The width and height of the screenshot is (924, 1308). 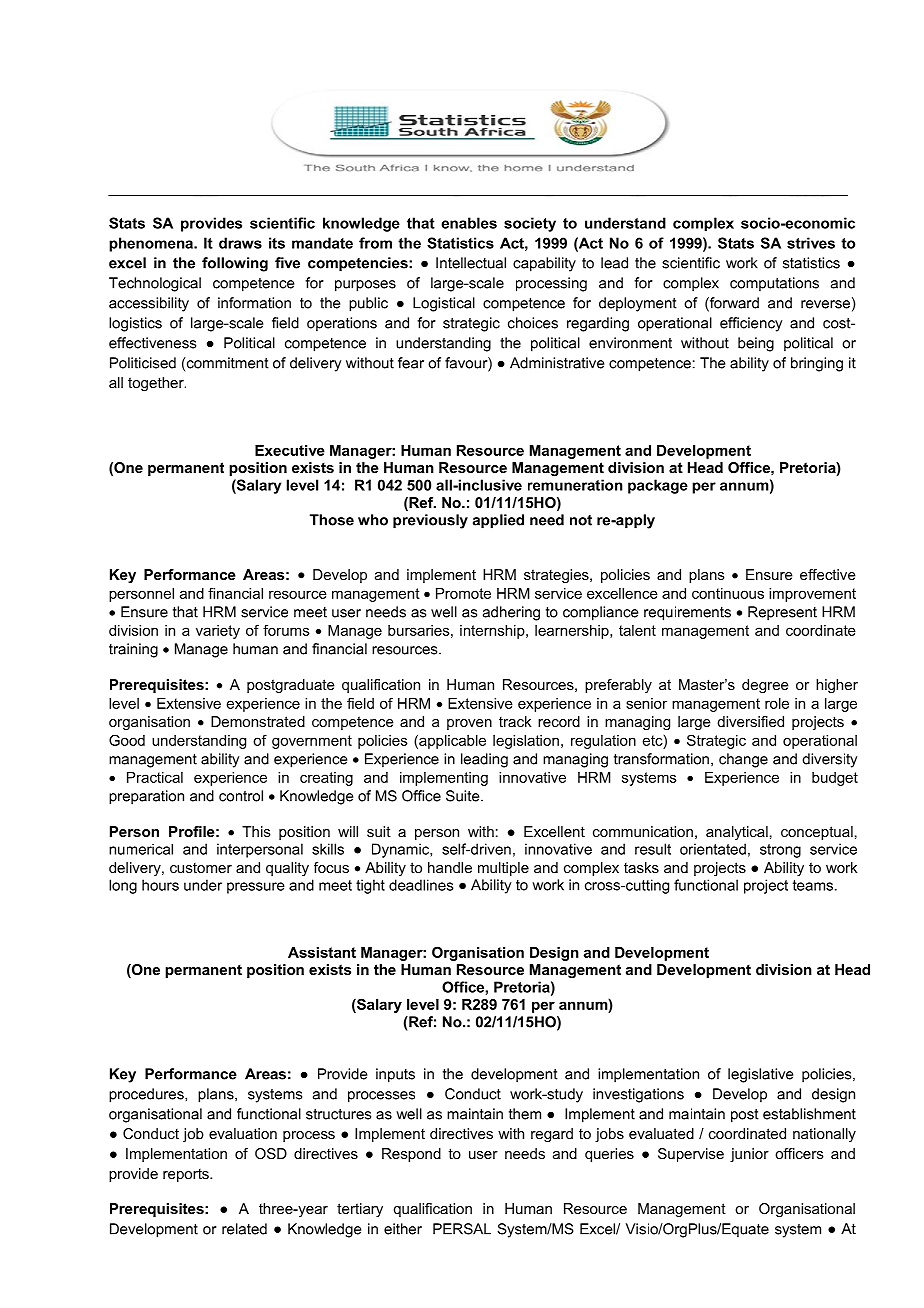 I want to click on Executive, so click(x=290, y=450).
